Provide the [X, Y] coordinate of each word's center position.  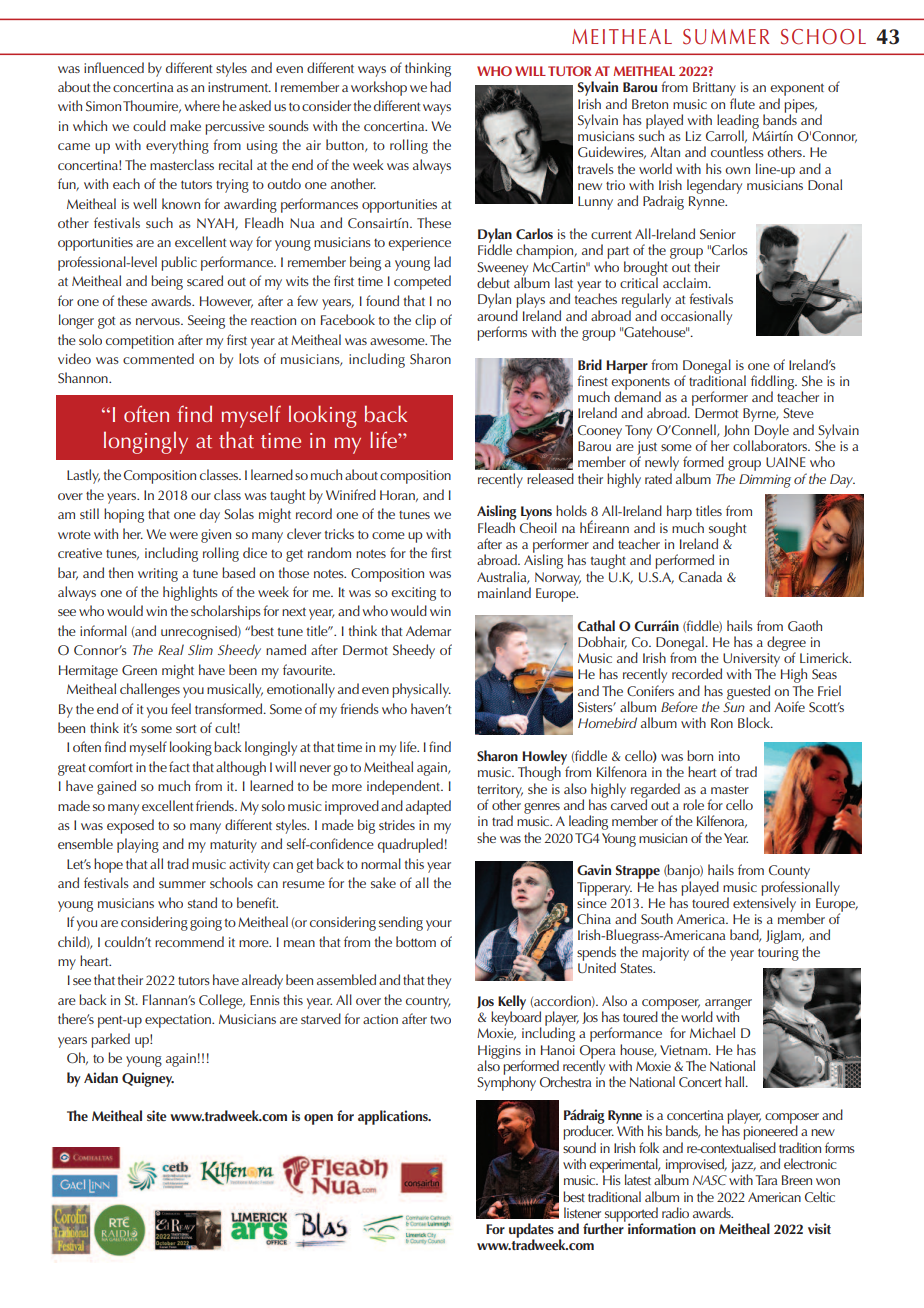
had [440, 86]
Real [171, 649]
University [750, 661]
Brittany [714, 89]
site [157, 1115]
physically [421, 690]
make [185, 125]
